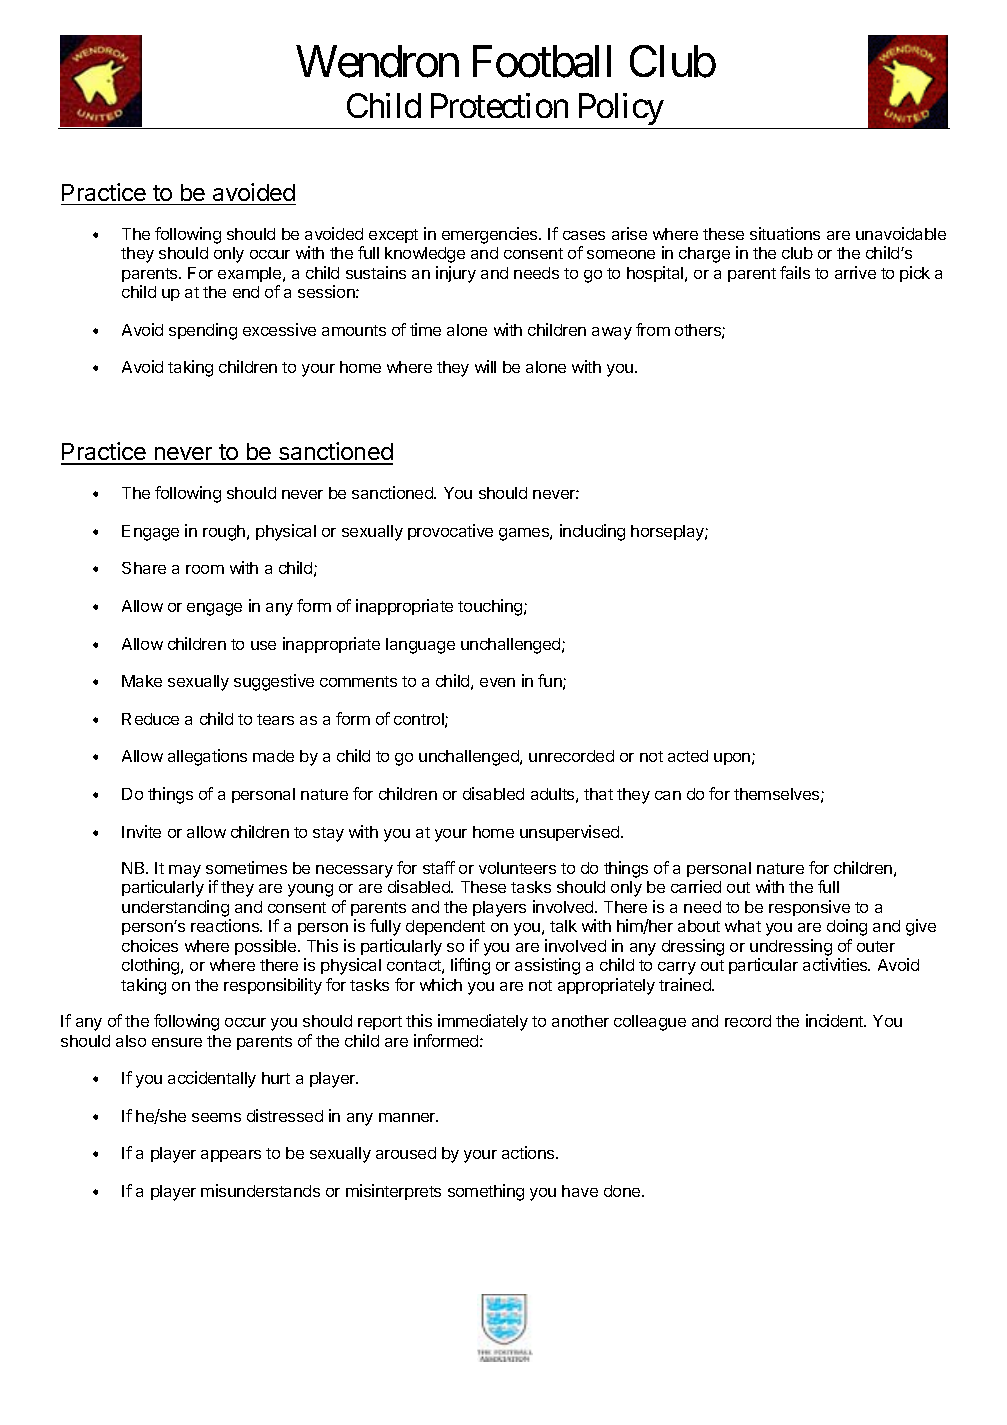  Describe the element at coordinates (225, 533) in the screenshot. I see `rough` at that location.
